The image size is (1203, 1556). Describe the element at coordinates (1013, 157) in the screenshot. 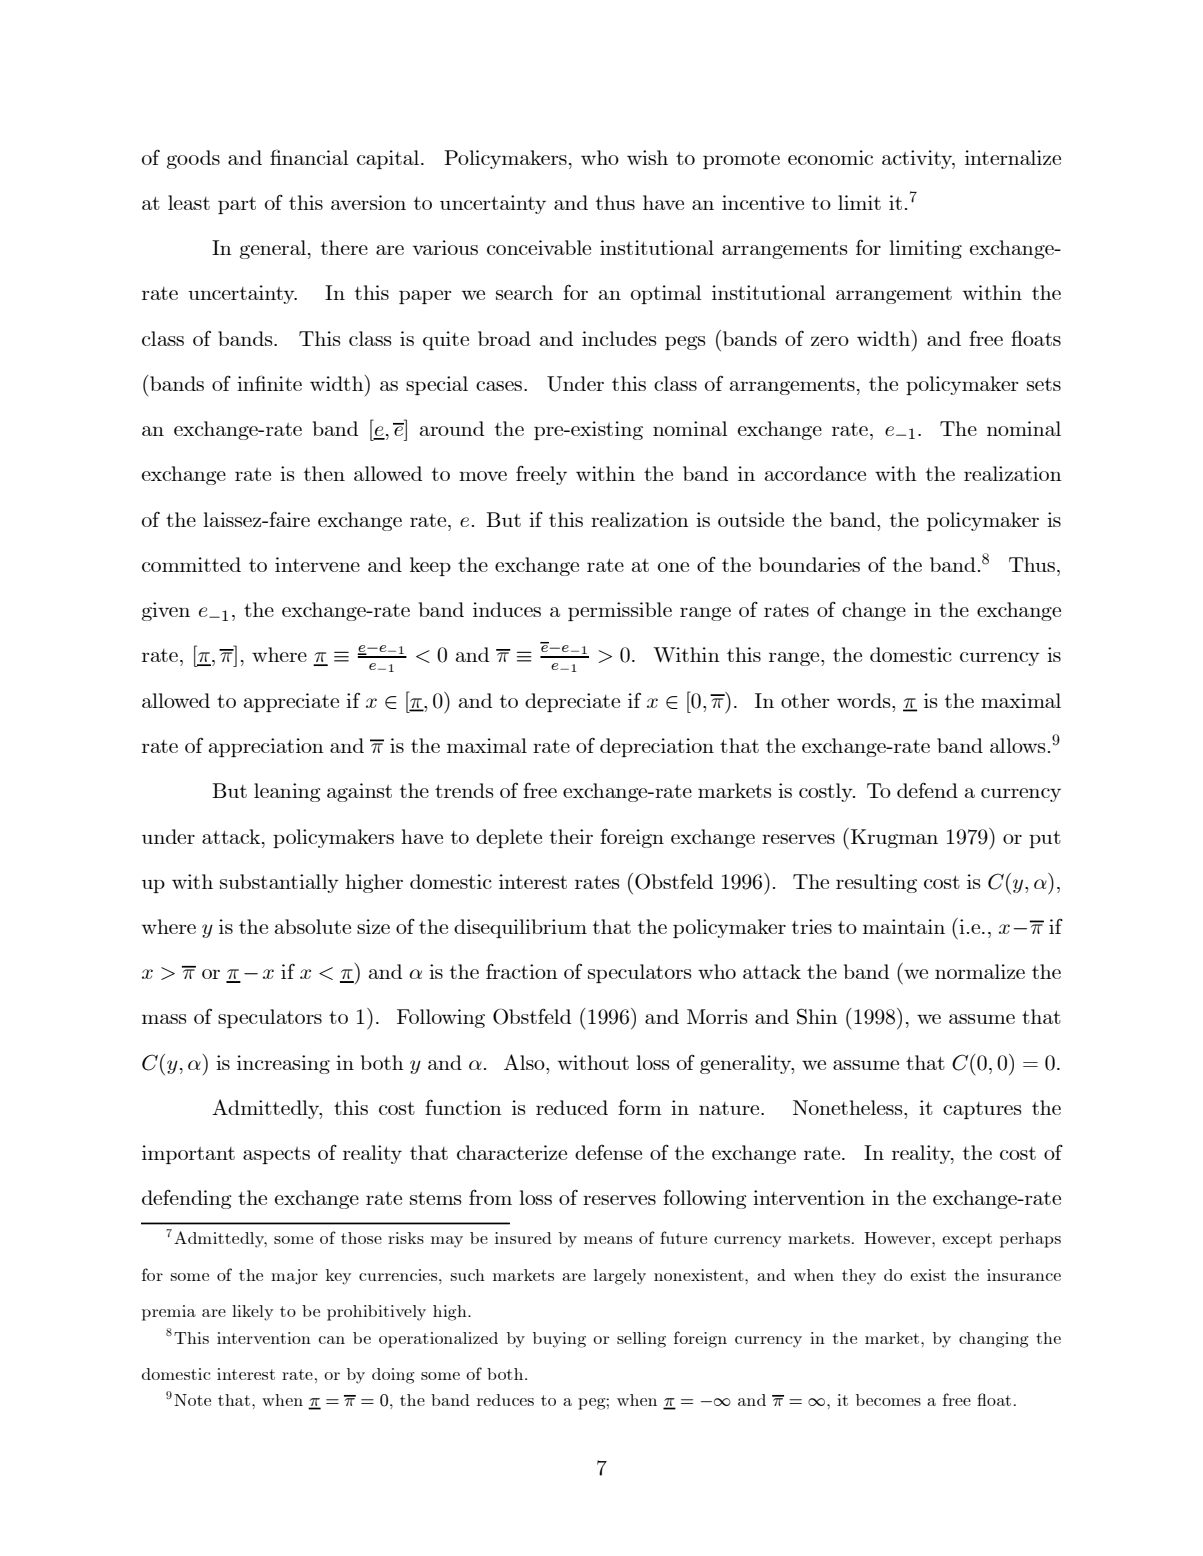

I see `internalize` at that location.
